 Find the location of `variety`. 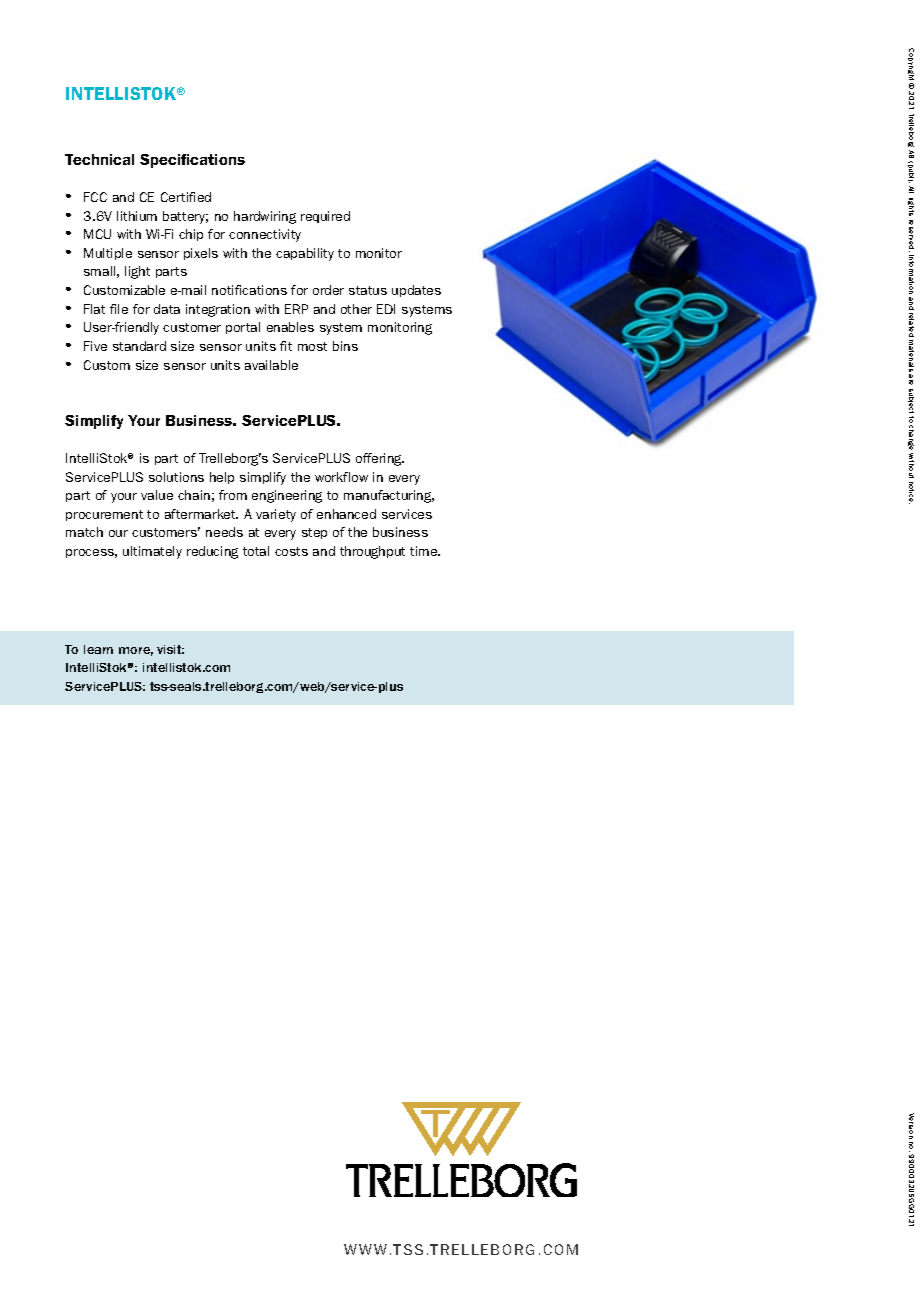

variety is located at coordinates (276, 515).
